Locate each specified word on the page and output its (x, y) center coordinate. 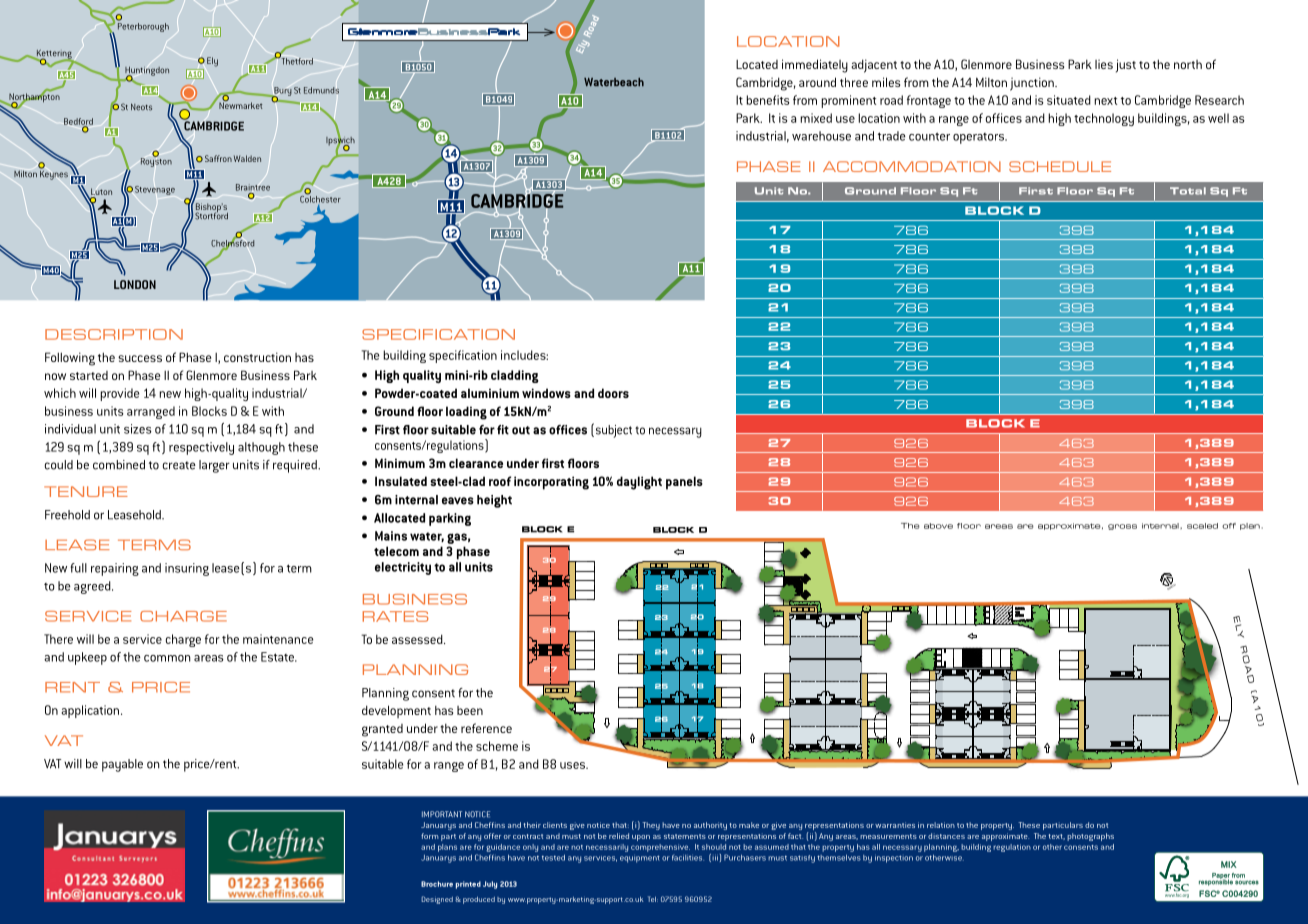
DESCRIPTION (114, 334)
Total (1188, 191)
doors (613, 393)
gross (1122, 527)
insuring (187, 569)
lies (1104, 64)
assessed (418, 639)
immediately (815, 66)
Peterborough (143, 26)
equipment (640, 859)
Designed (437, 900)
